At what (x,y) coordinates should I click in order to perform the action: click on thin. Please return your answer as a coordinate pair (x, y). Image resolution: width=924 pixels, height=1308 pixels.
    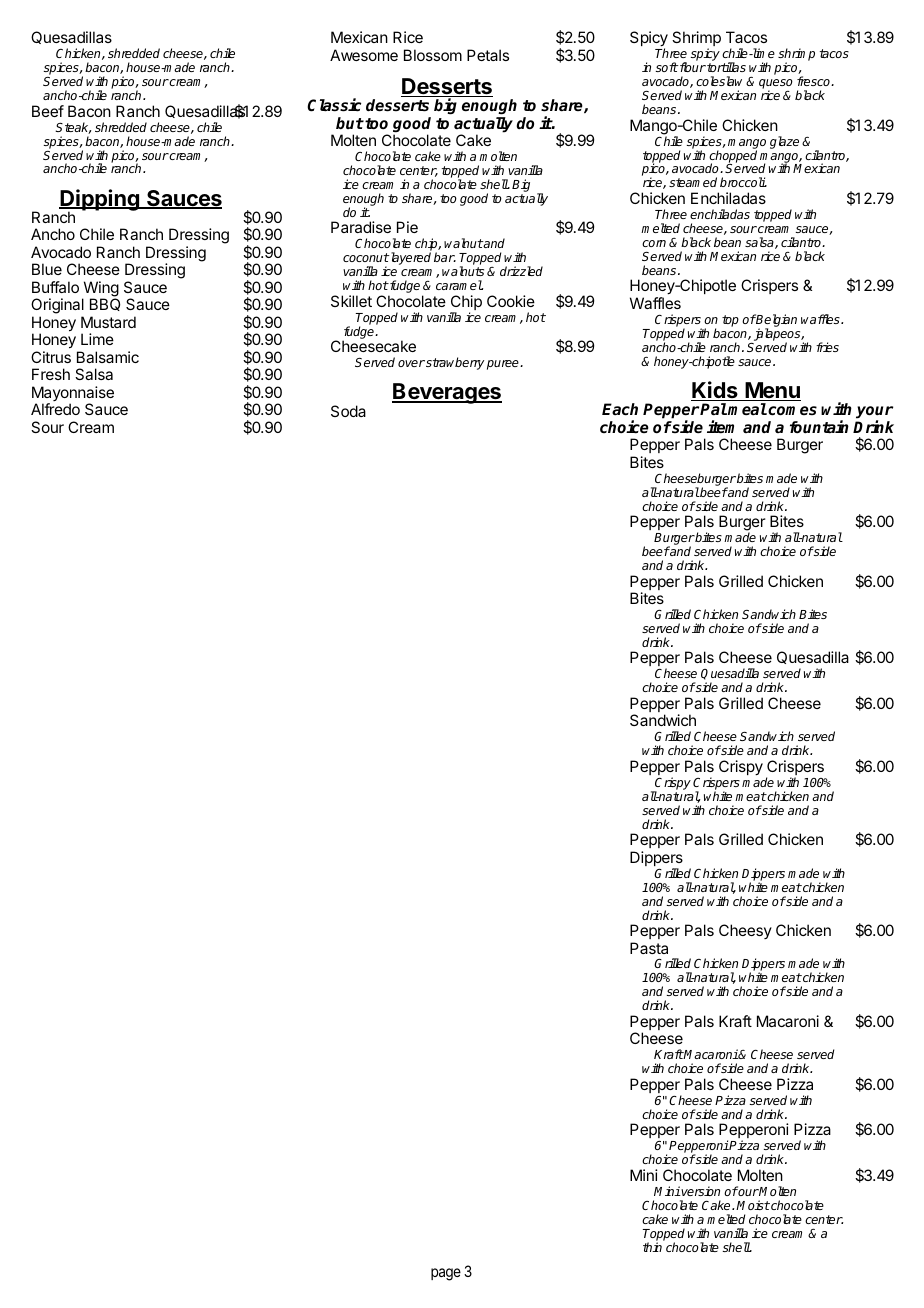
    Looking at the image, I should click on (652, 1247).
